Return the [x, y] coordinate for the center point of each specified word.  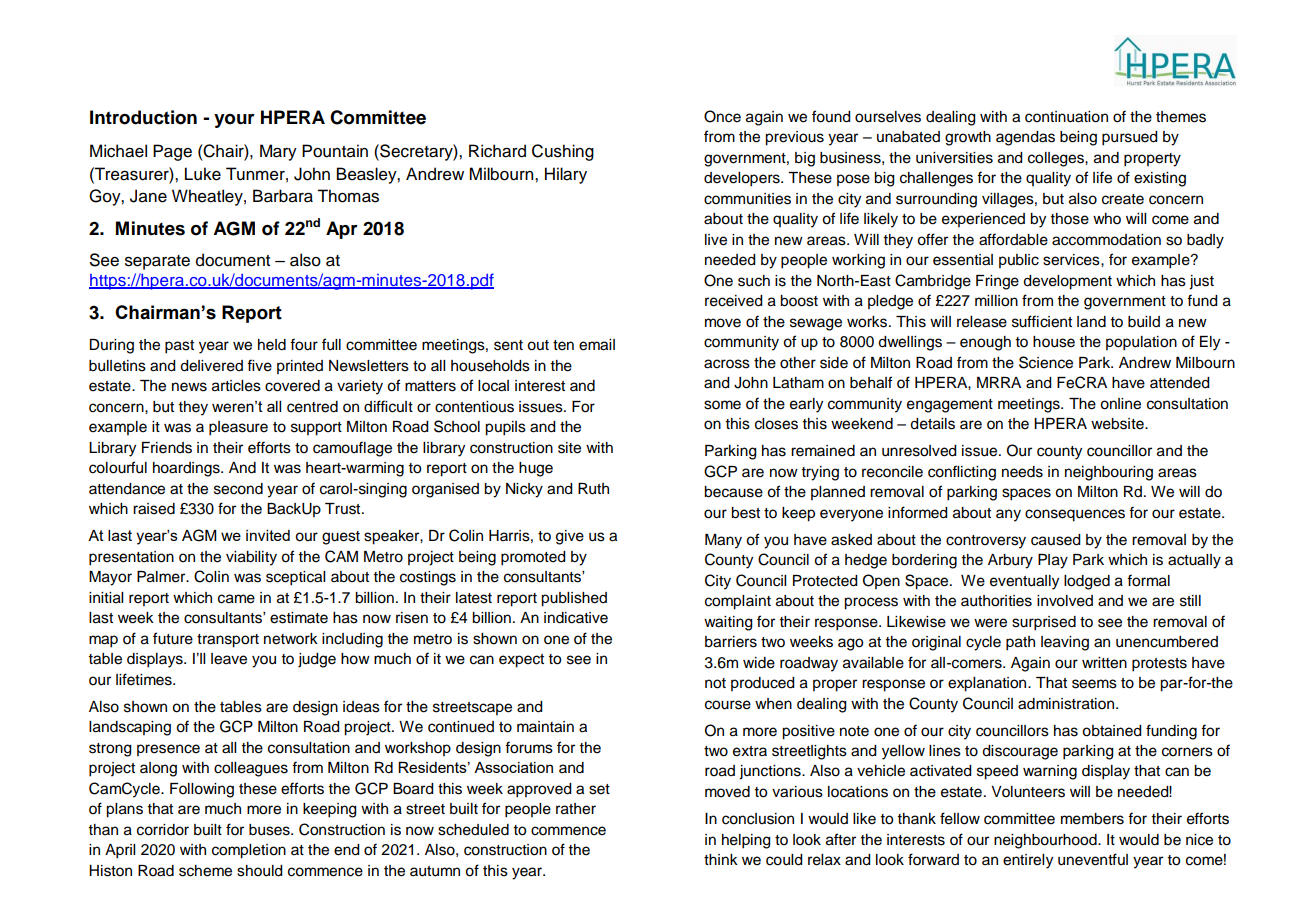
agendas [1025, 138]
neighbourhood [1046, 841]
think [721, 859]
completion [249, 851]
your [234, 121]
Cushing [563, 152]
